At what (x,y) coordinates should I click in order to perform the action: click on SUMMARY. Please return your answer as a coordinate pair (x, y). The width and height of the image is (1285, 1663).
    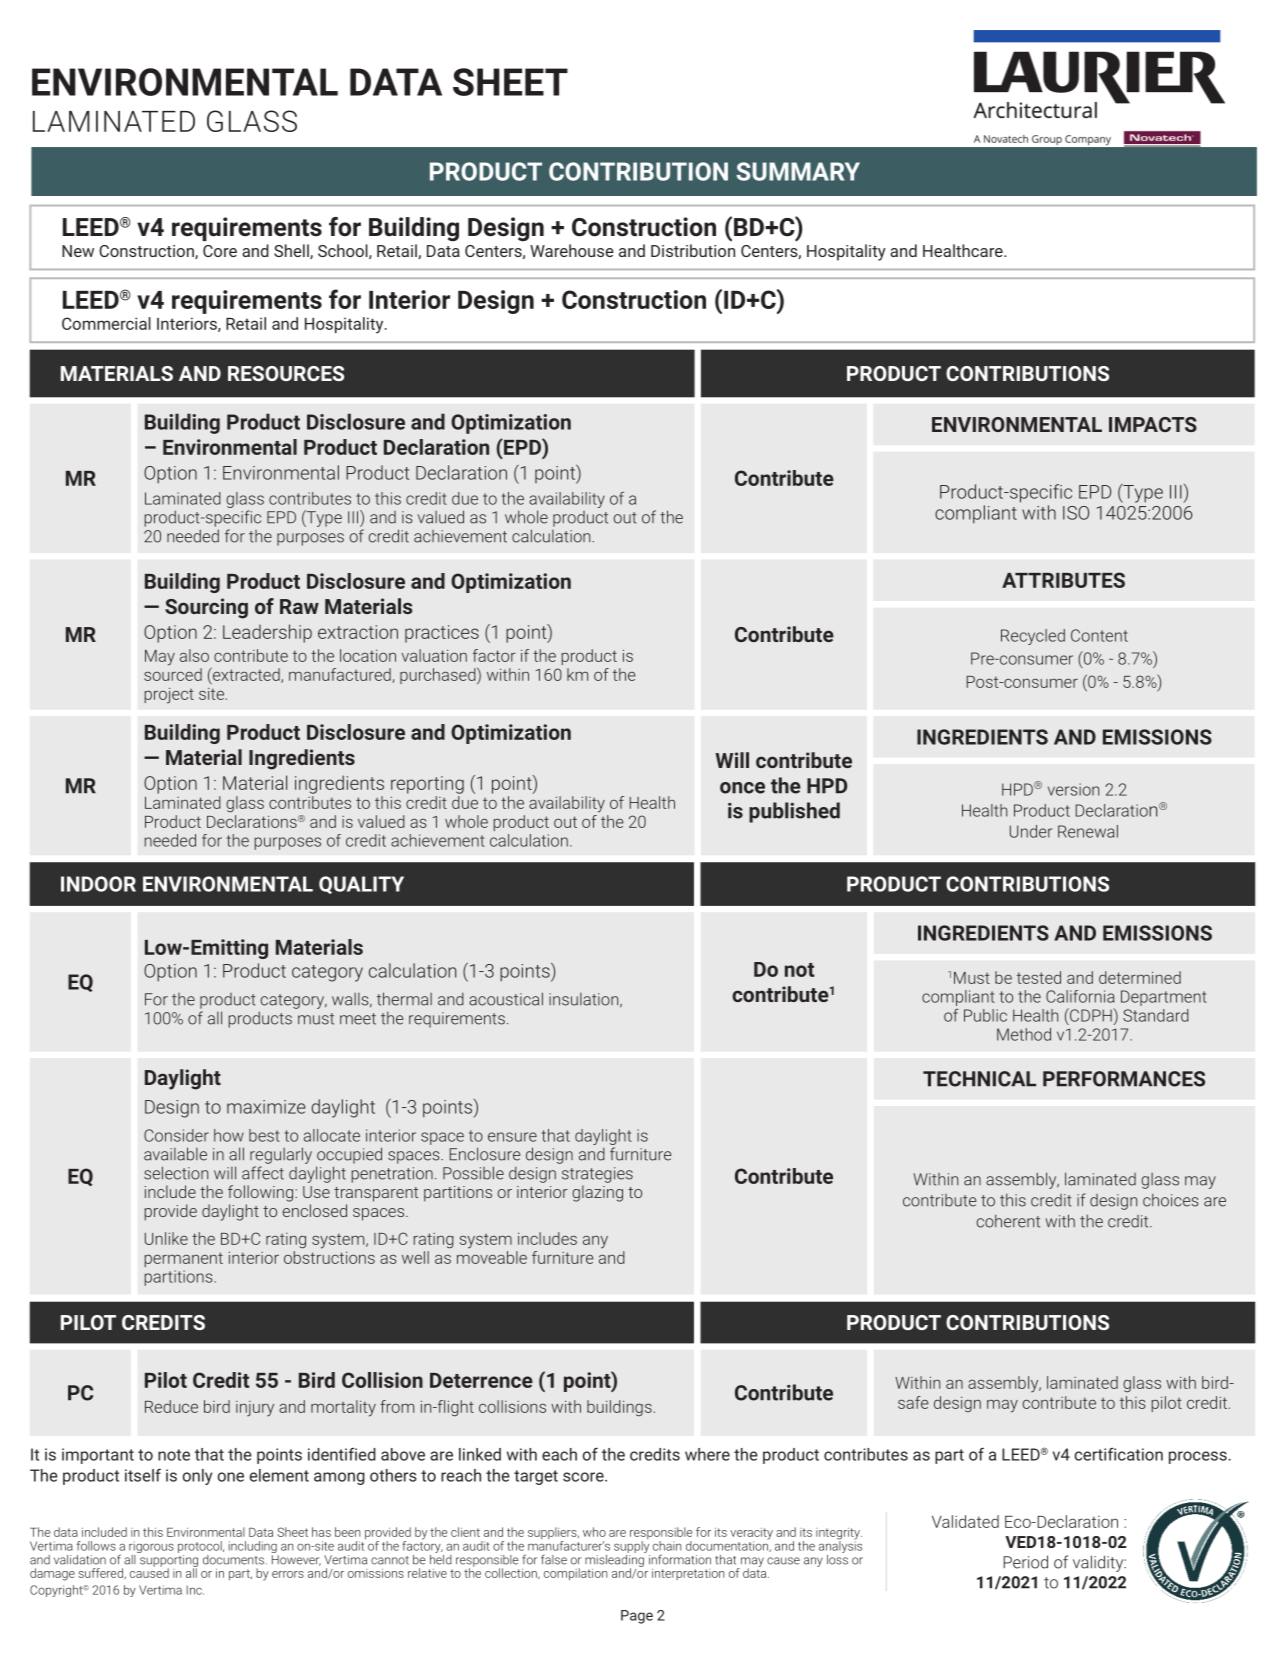
    Looking at the image, I should click on (798, 171).
